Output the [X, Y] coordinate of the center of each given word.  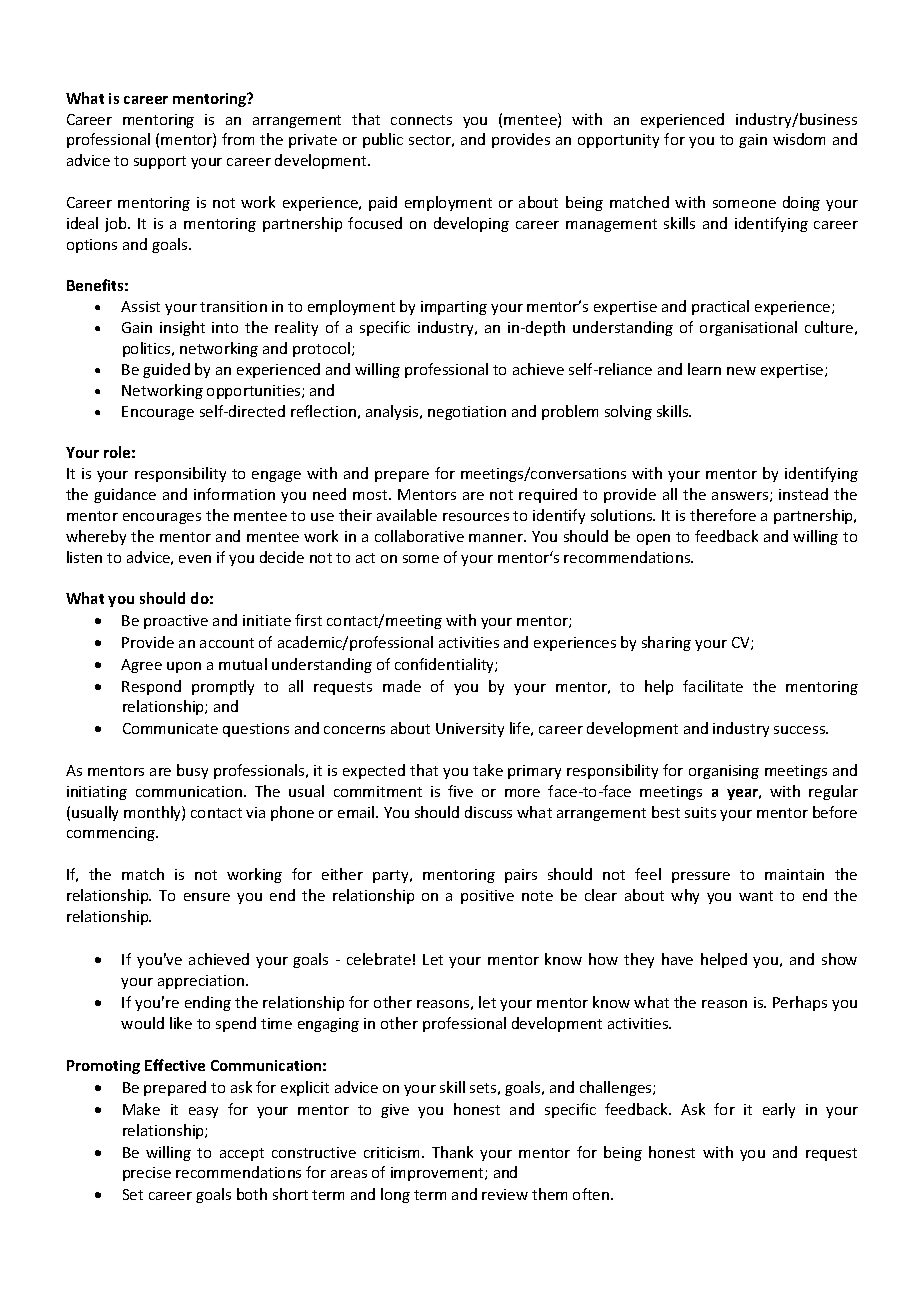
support [160, 162]
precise [147, 1174]
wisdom [799, 139]
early [779, 1110]
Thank [452, 1152]
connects [421, 120]
